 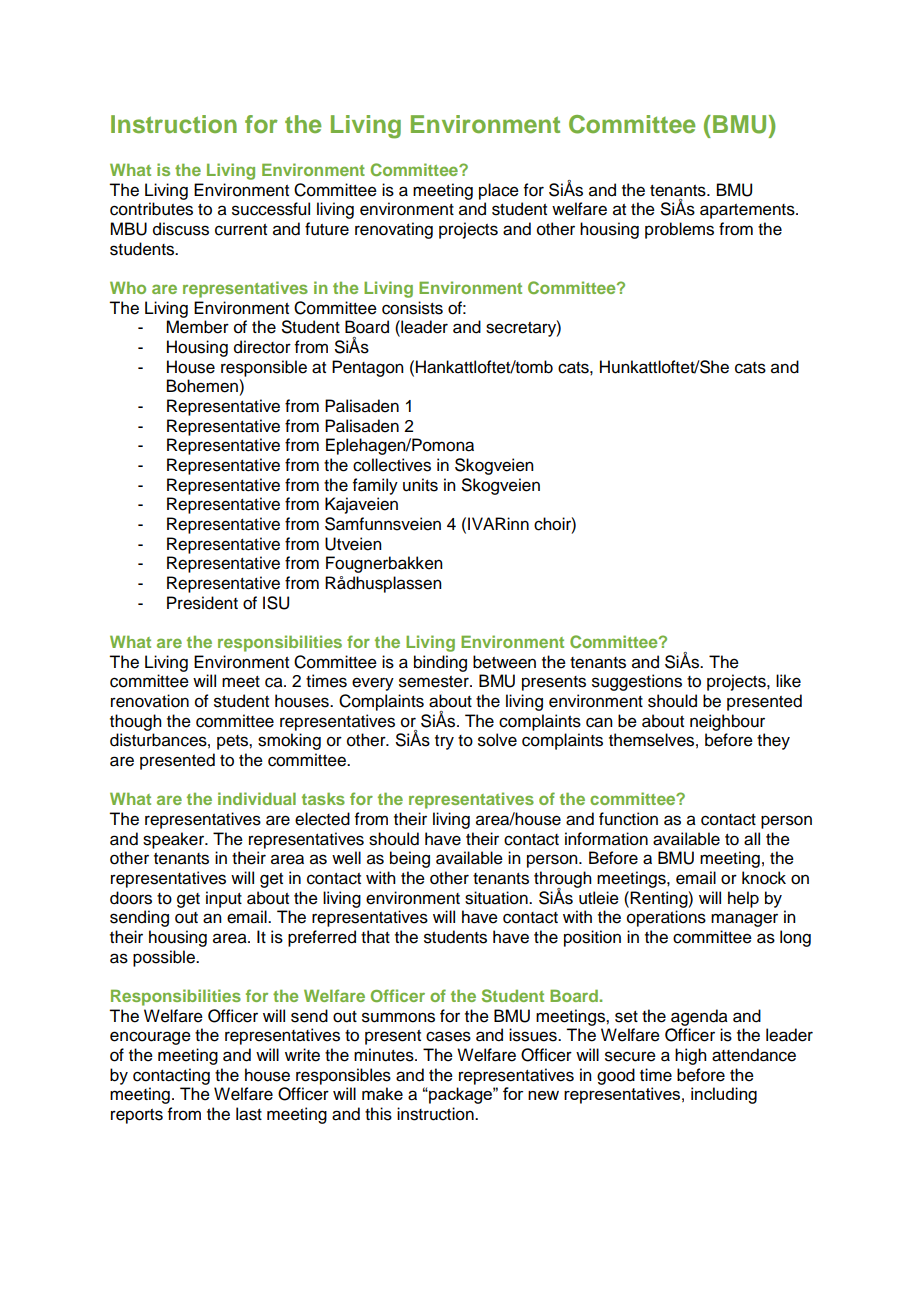 What do you see at coordinates (499, 191) in the screenshot?
I see `place` at bounding box center [499, 191].
